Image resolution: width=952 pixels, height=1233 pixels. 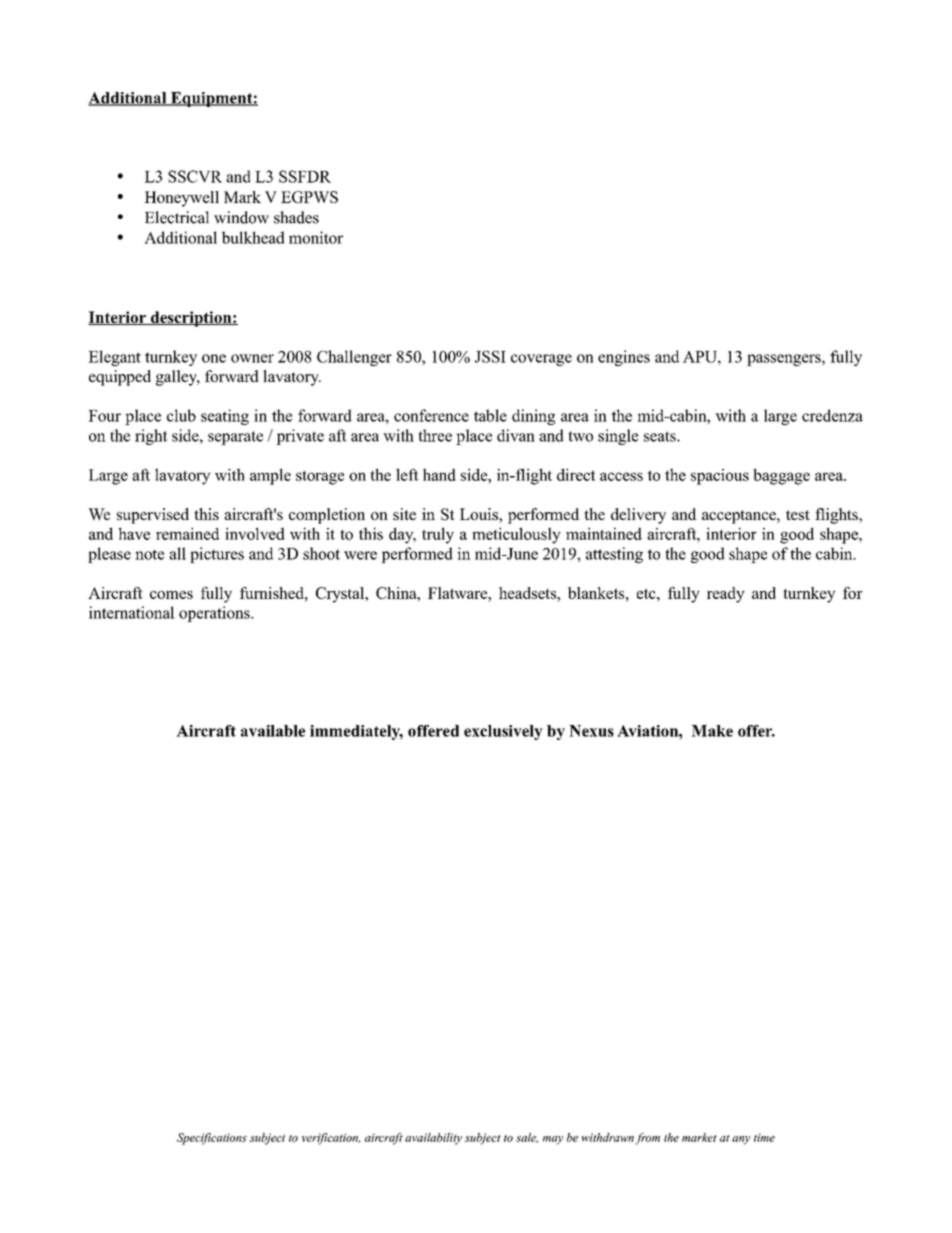 I want to click on any, so click(x=741, y=1140).
